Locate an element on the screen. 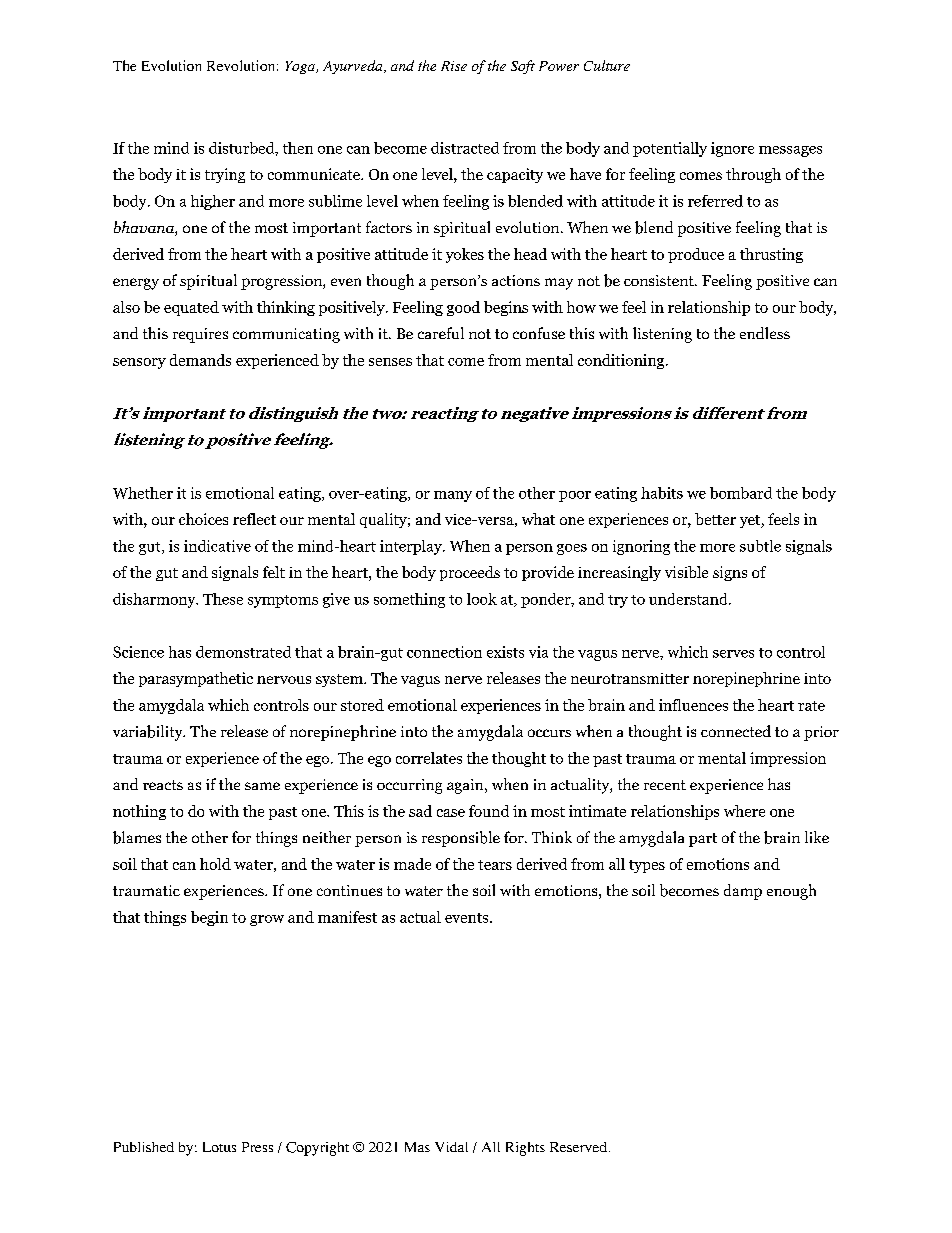 The image size is (952, 1233). reacts is located at coordinates (163, 785).
